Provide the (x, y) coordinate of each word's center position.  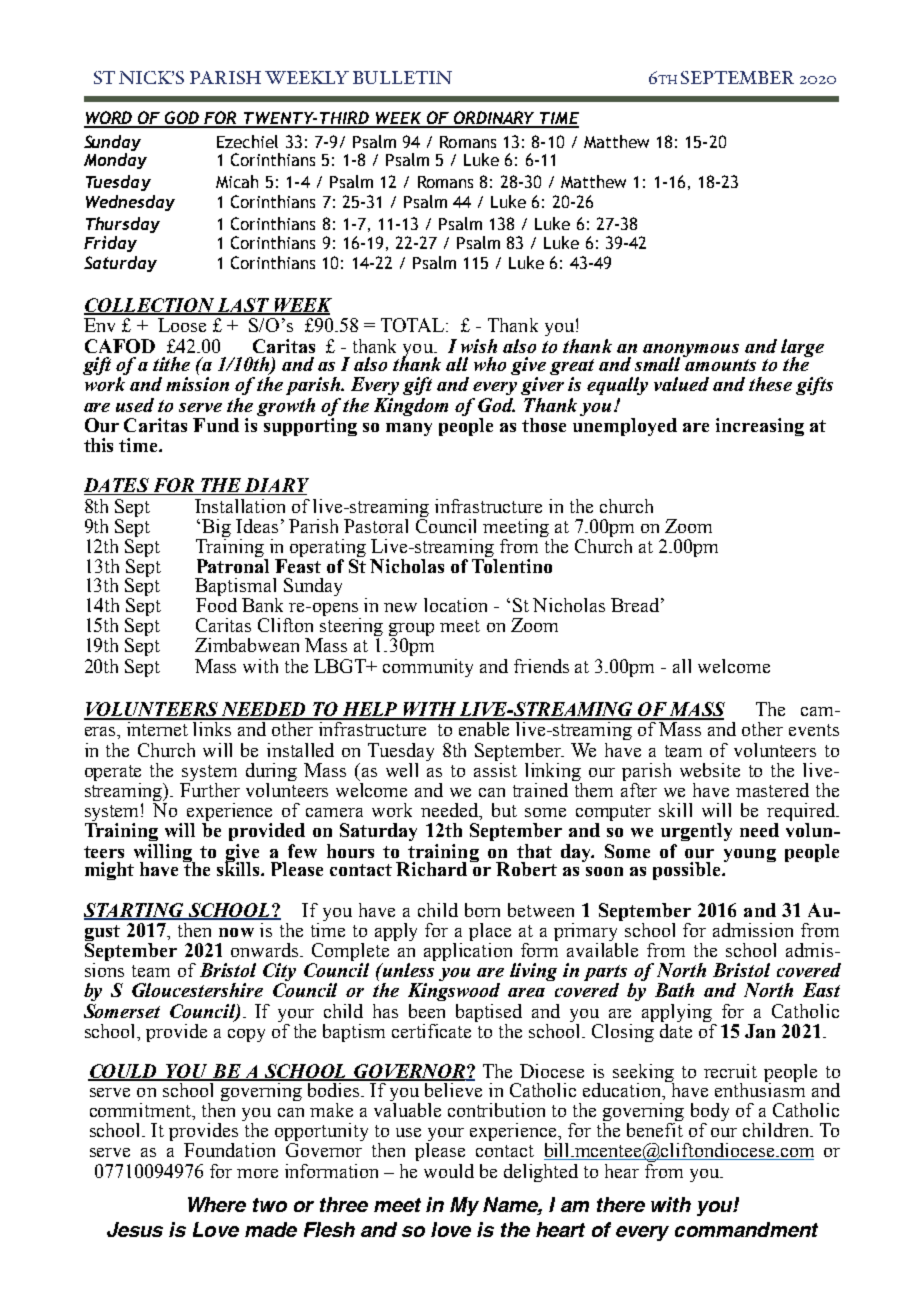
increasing (760, 427)
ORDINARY (494, 119)
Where (217, 1204)
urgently (696, 832)
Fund (216, 425)
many (409, 429)
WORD (110, 119)
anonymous (691, 351)
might (109, 871)
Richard (431, 869)
